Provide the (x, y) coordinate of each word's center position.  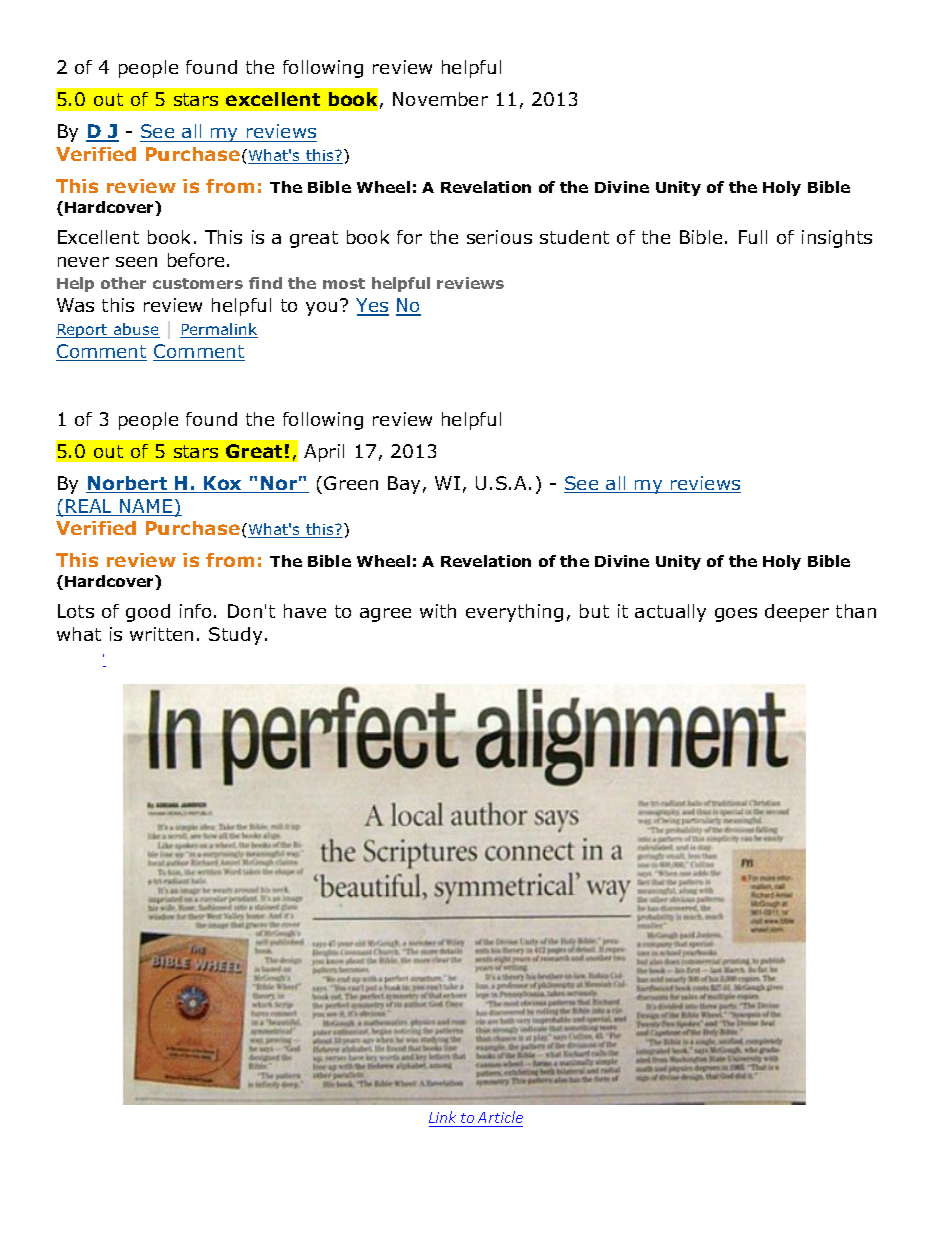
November (440, 99)
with (438, 611)
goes (736, 615)
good (148, 613)
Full (753, 237)
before (196, 260)
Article (500, 1117)
